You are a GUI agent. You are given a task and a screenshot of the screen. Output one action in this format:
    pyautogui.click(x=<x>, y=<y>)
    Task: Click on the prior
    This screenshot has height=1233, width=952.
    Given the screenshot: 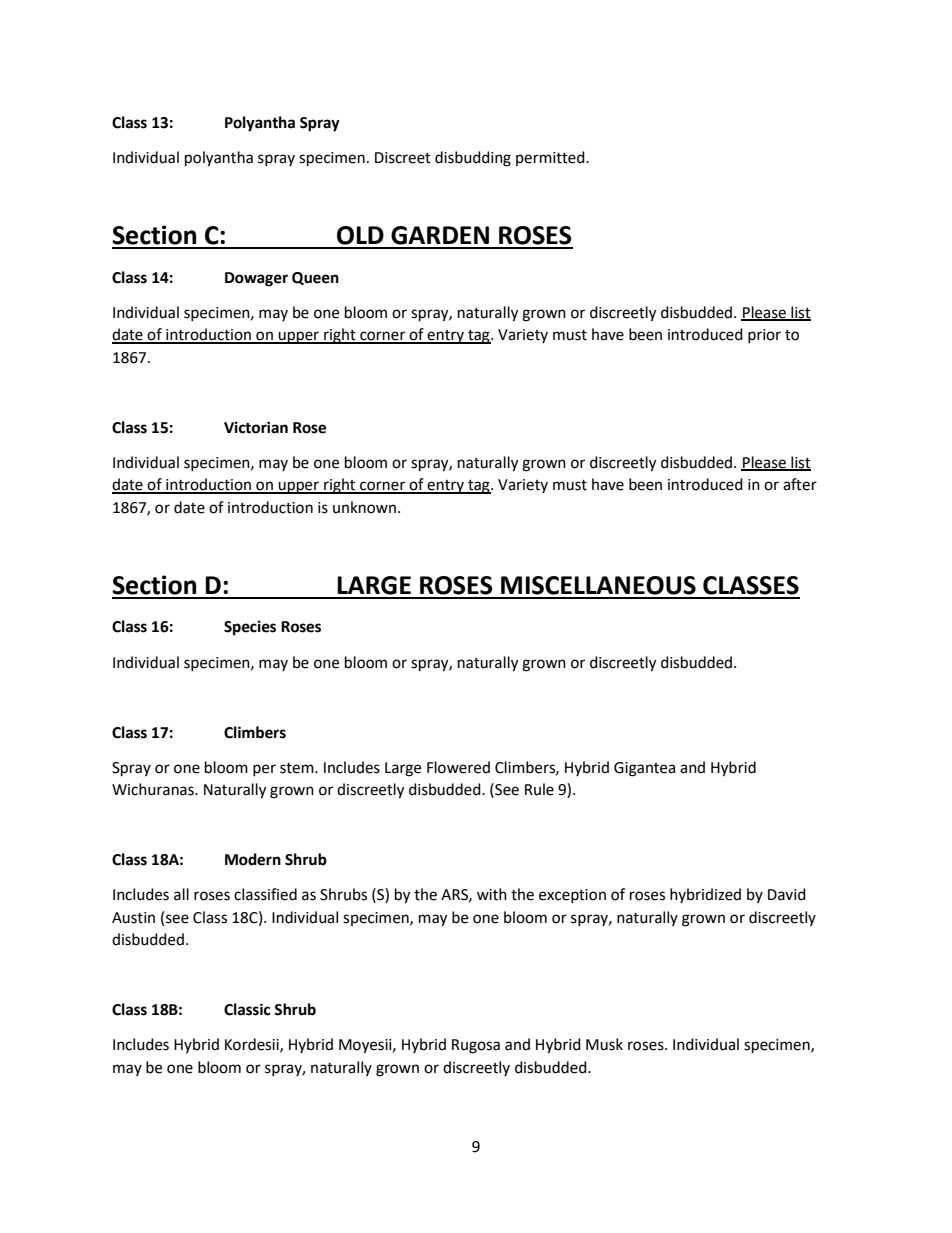 What is the action you would take?
    pyautogui.click(x=764, y=336)
